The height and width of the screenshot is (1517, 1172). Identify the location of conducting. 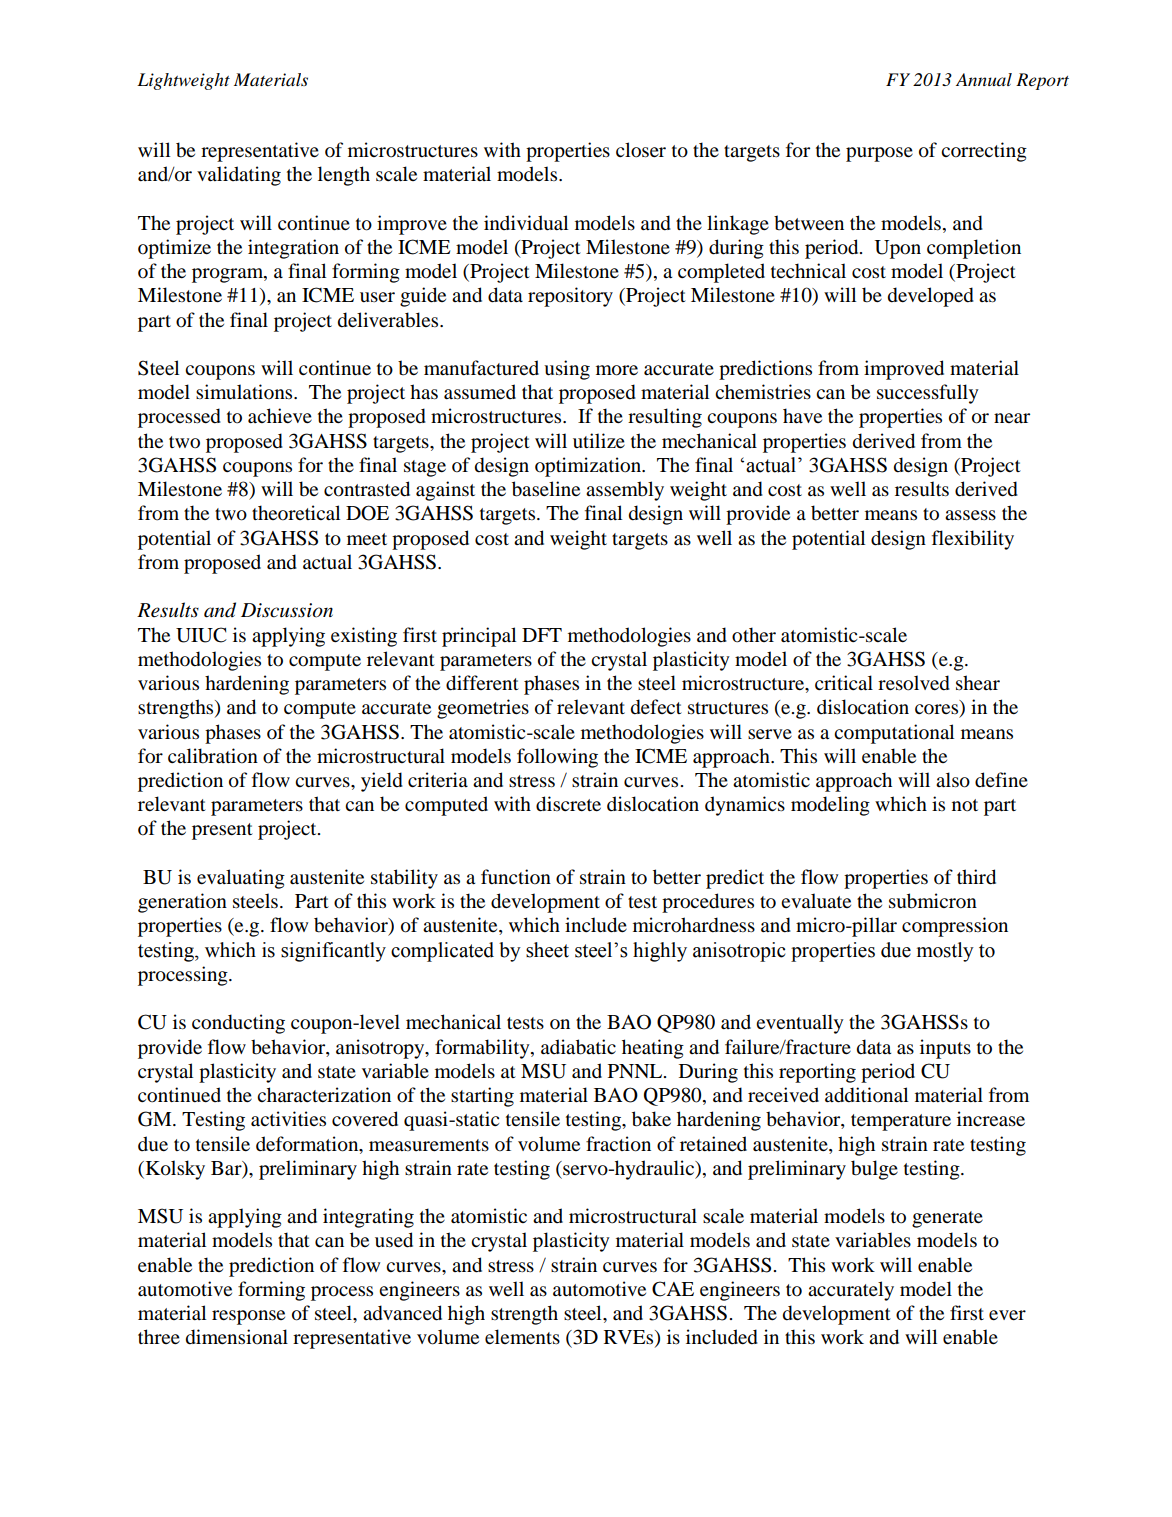
(238, 1024).
